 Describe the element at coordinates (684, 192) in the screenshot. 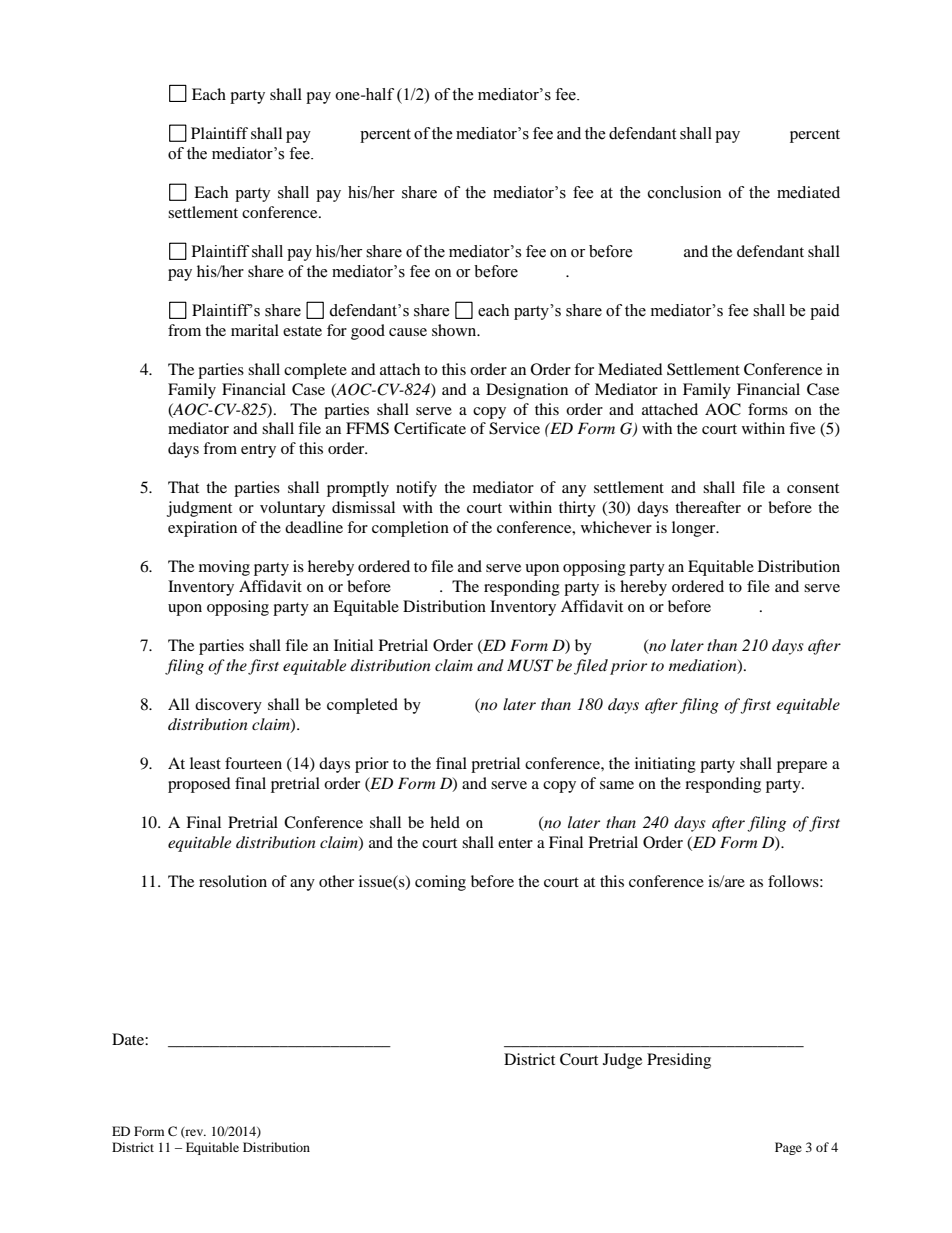

I see `conclusion` at that location.
